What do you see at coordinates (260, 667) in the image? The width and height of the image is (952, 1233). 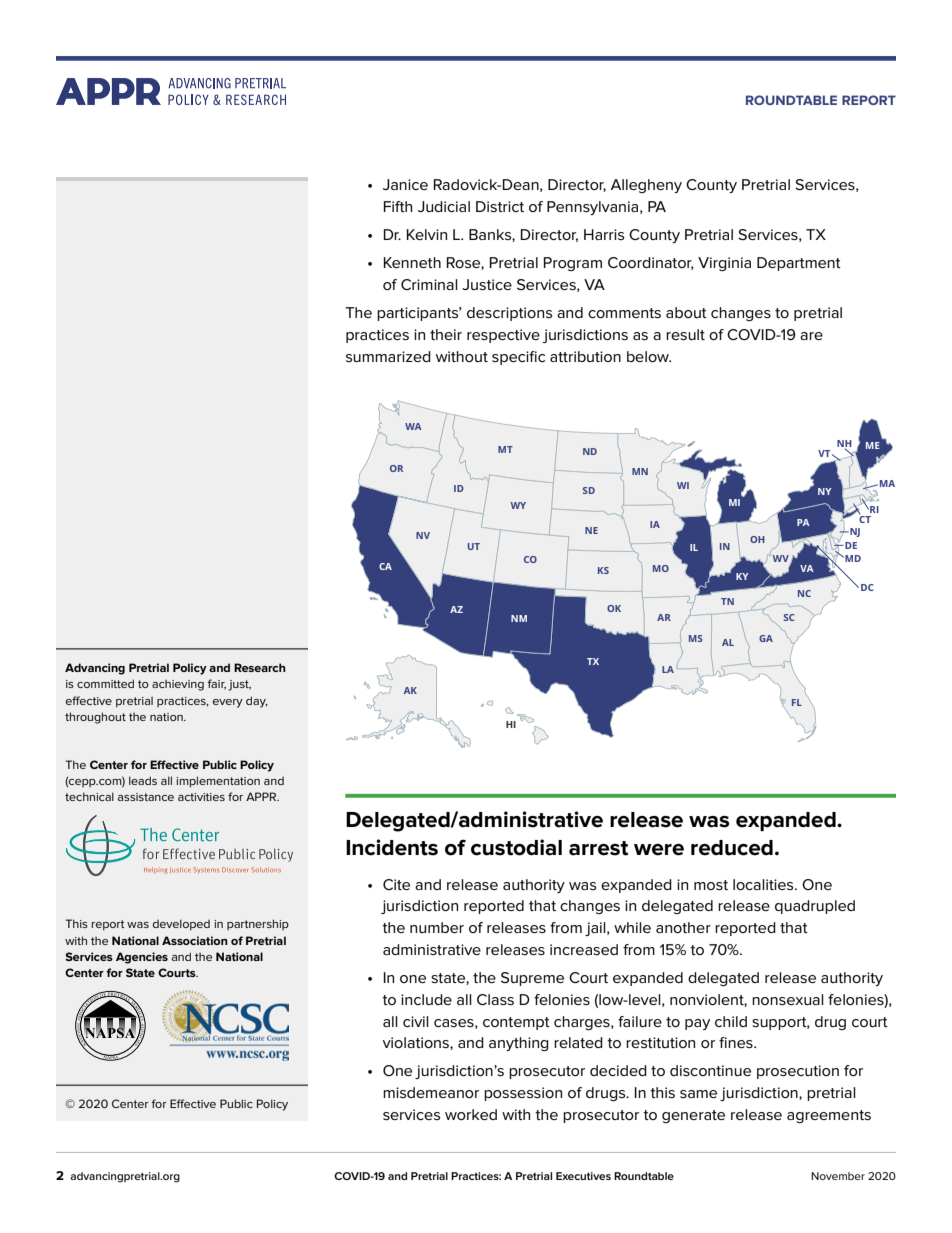 I see `Research` at bounding box center [260, 667].
